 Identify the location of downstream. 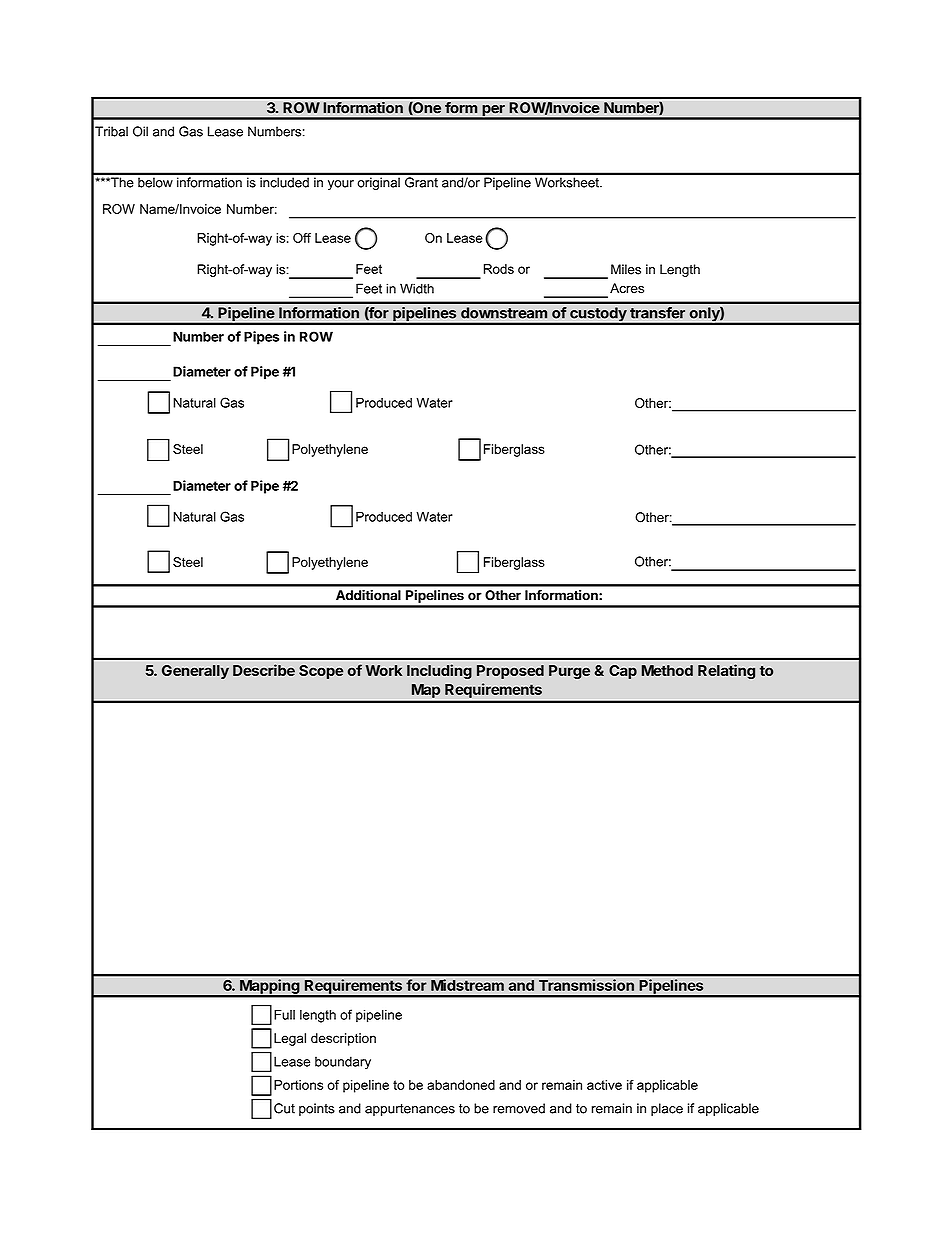
(504, 313).
